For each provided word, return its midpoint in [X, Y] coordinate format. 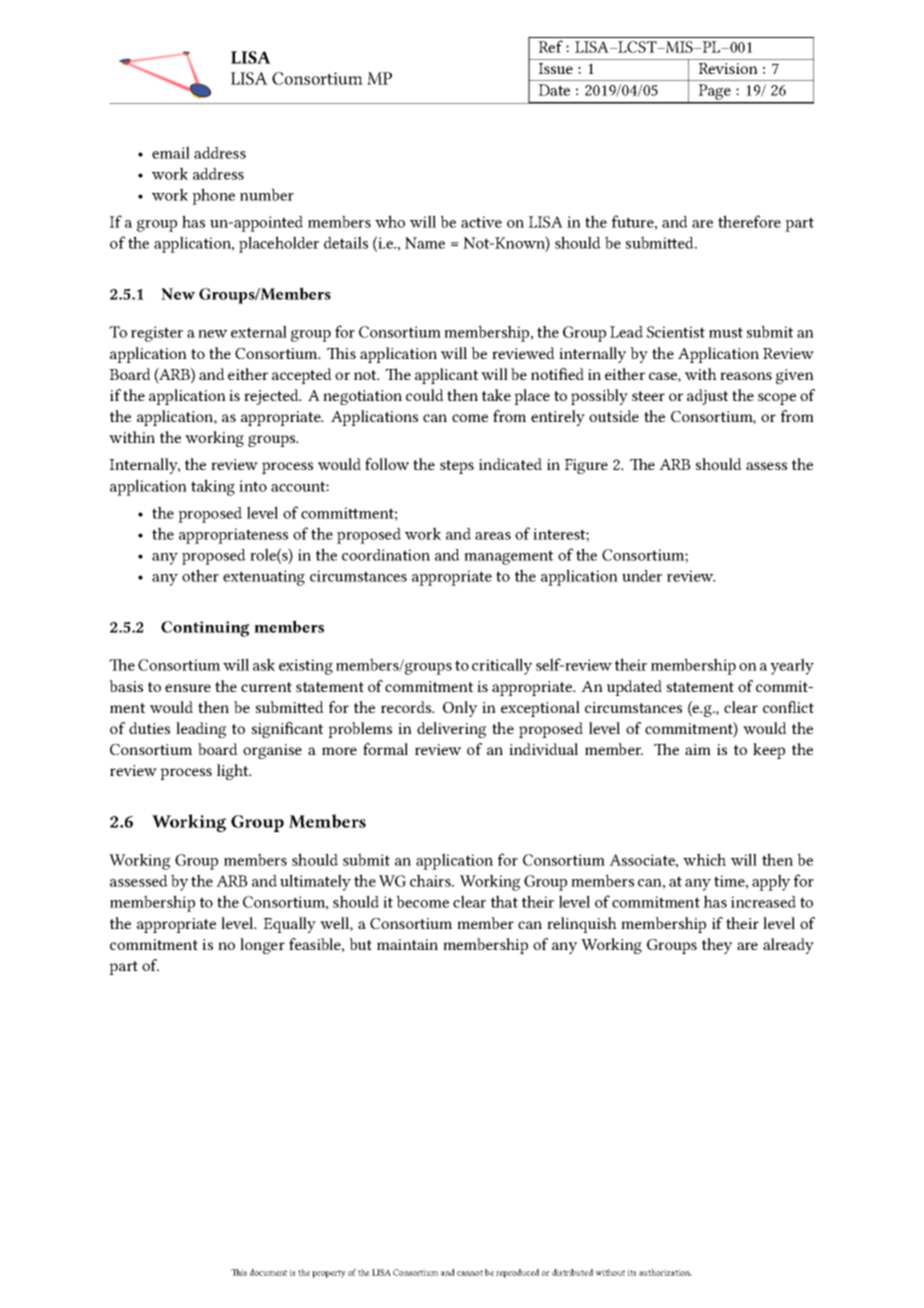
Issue [555, 68]
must [726, 332]
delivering [451, 730]
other [200, 575]
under [642, 576]
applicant [446, 376]
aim [698, 749]
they [717, 946]
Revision [728, 68]
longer [262, 946]
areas [493, 536]
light [234, 772]
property [329, 1274]
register [157, 334]
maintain [407, 944]
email [171, 152]
